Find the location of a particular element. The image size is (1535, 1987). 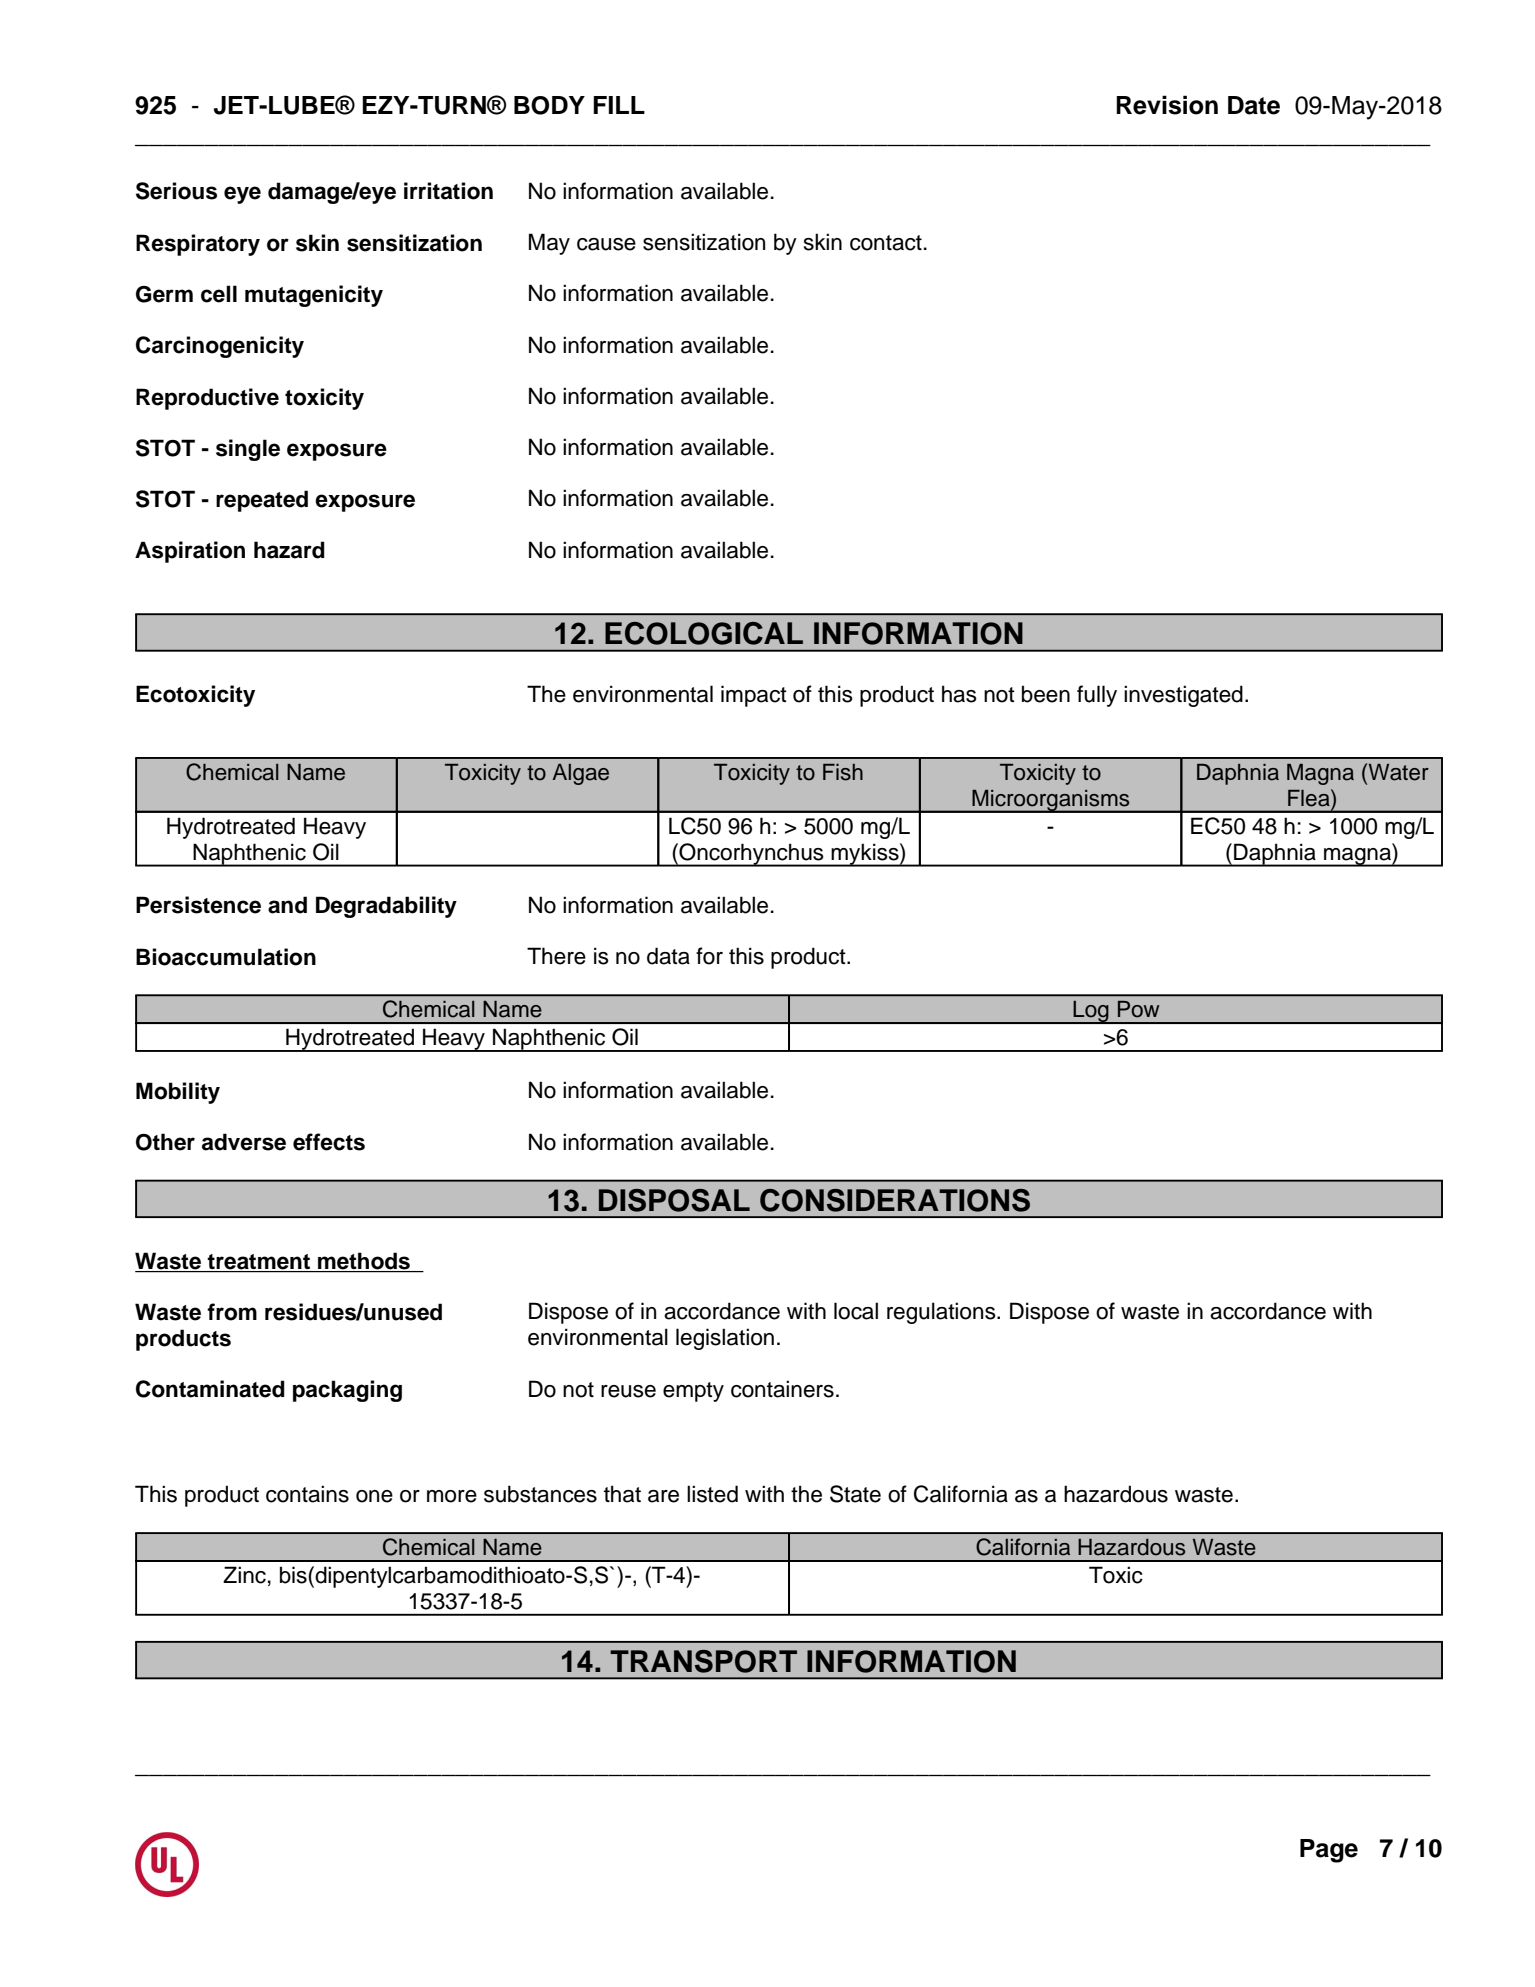

Serious is located at coordinates (176, 191).
